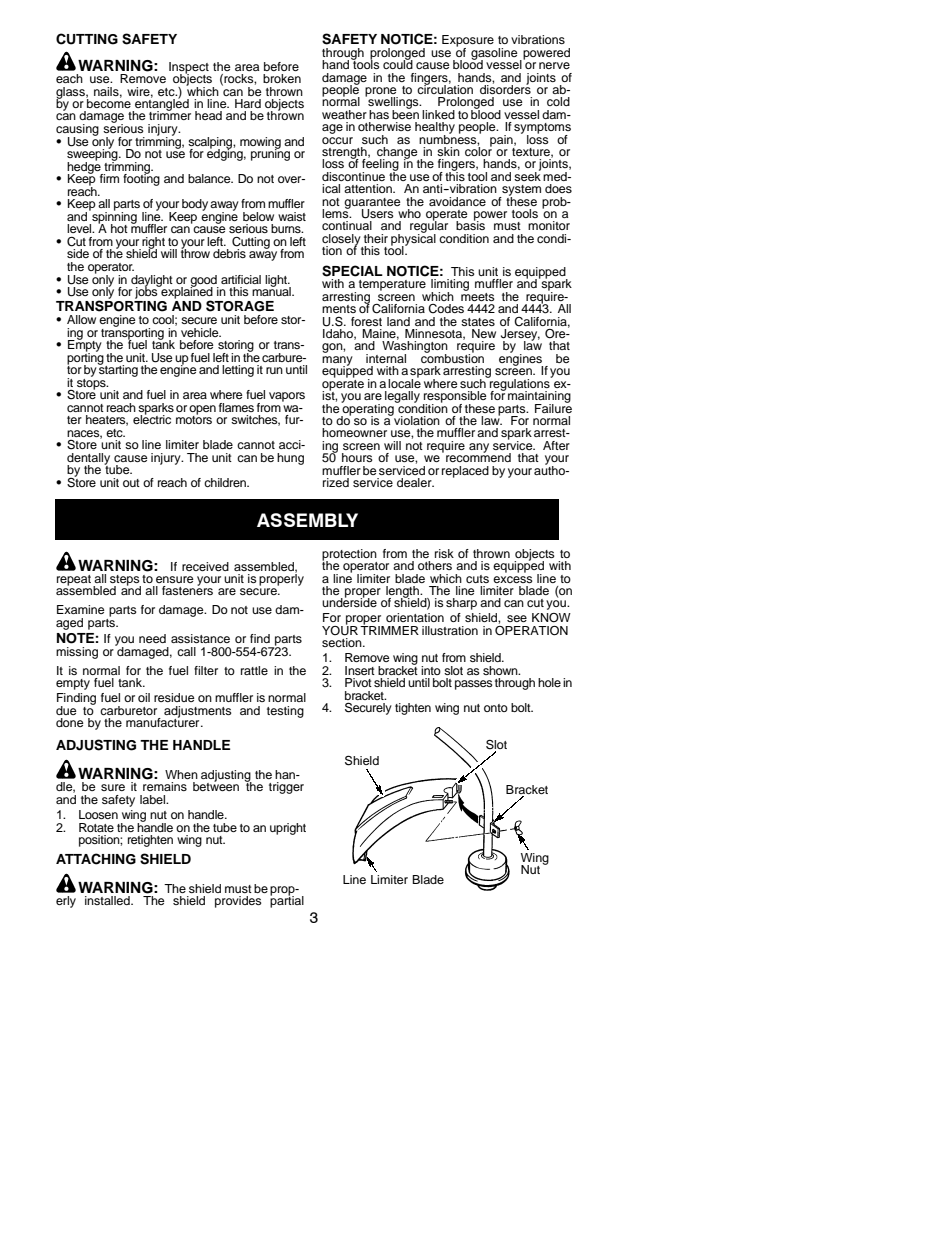 The height and width of the document is (1233, 952). What do you see at coordinates (496, 708) in the document?
I see `onto` at bounding box center [496, 708].
